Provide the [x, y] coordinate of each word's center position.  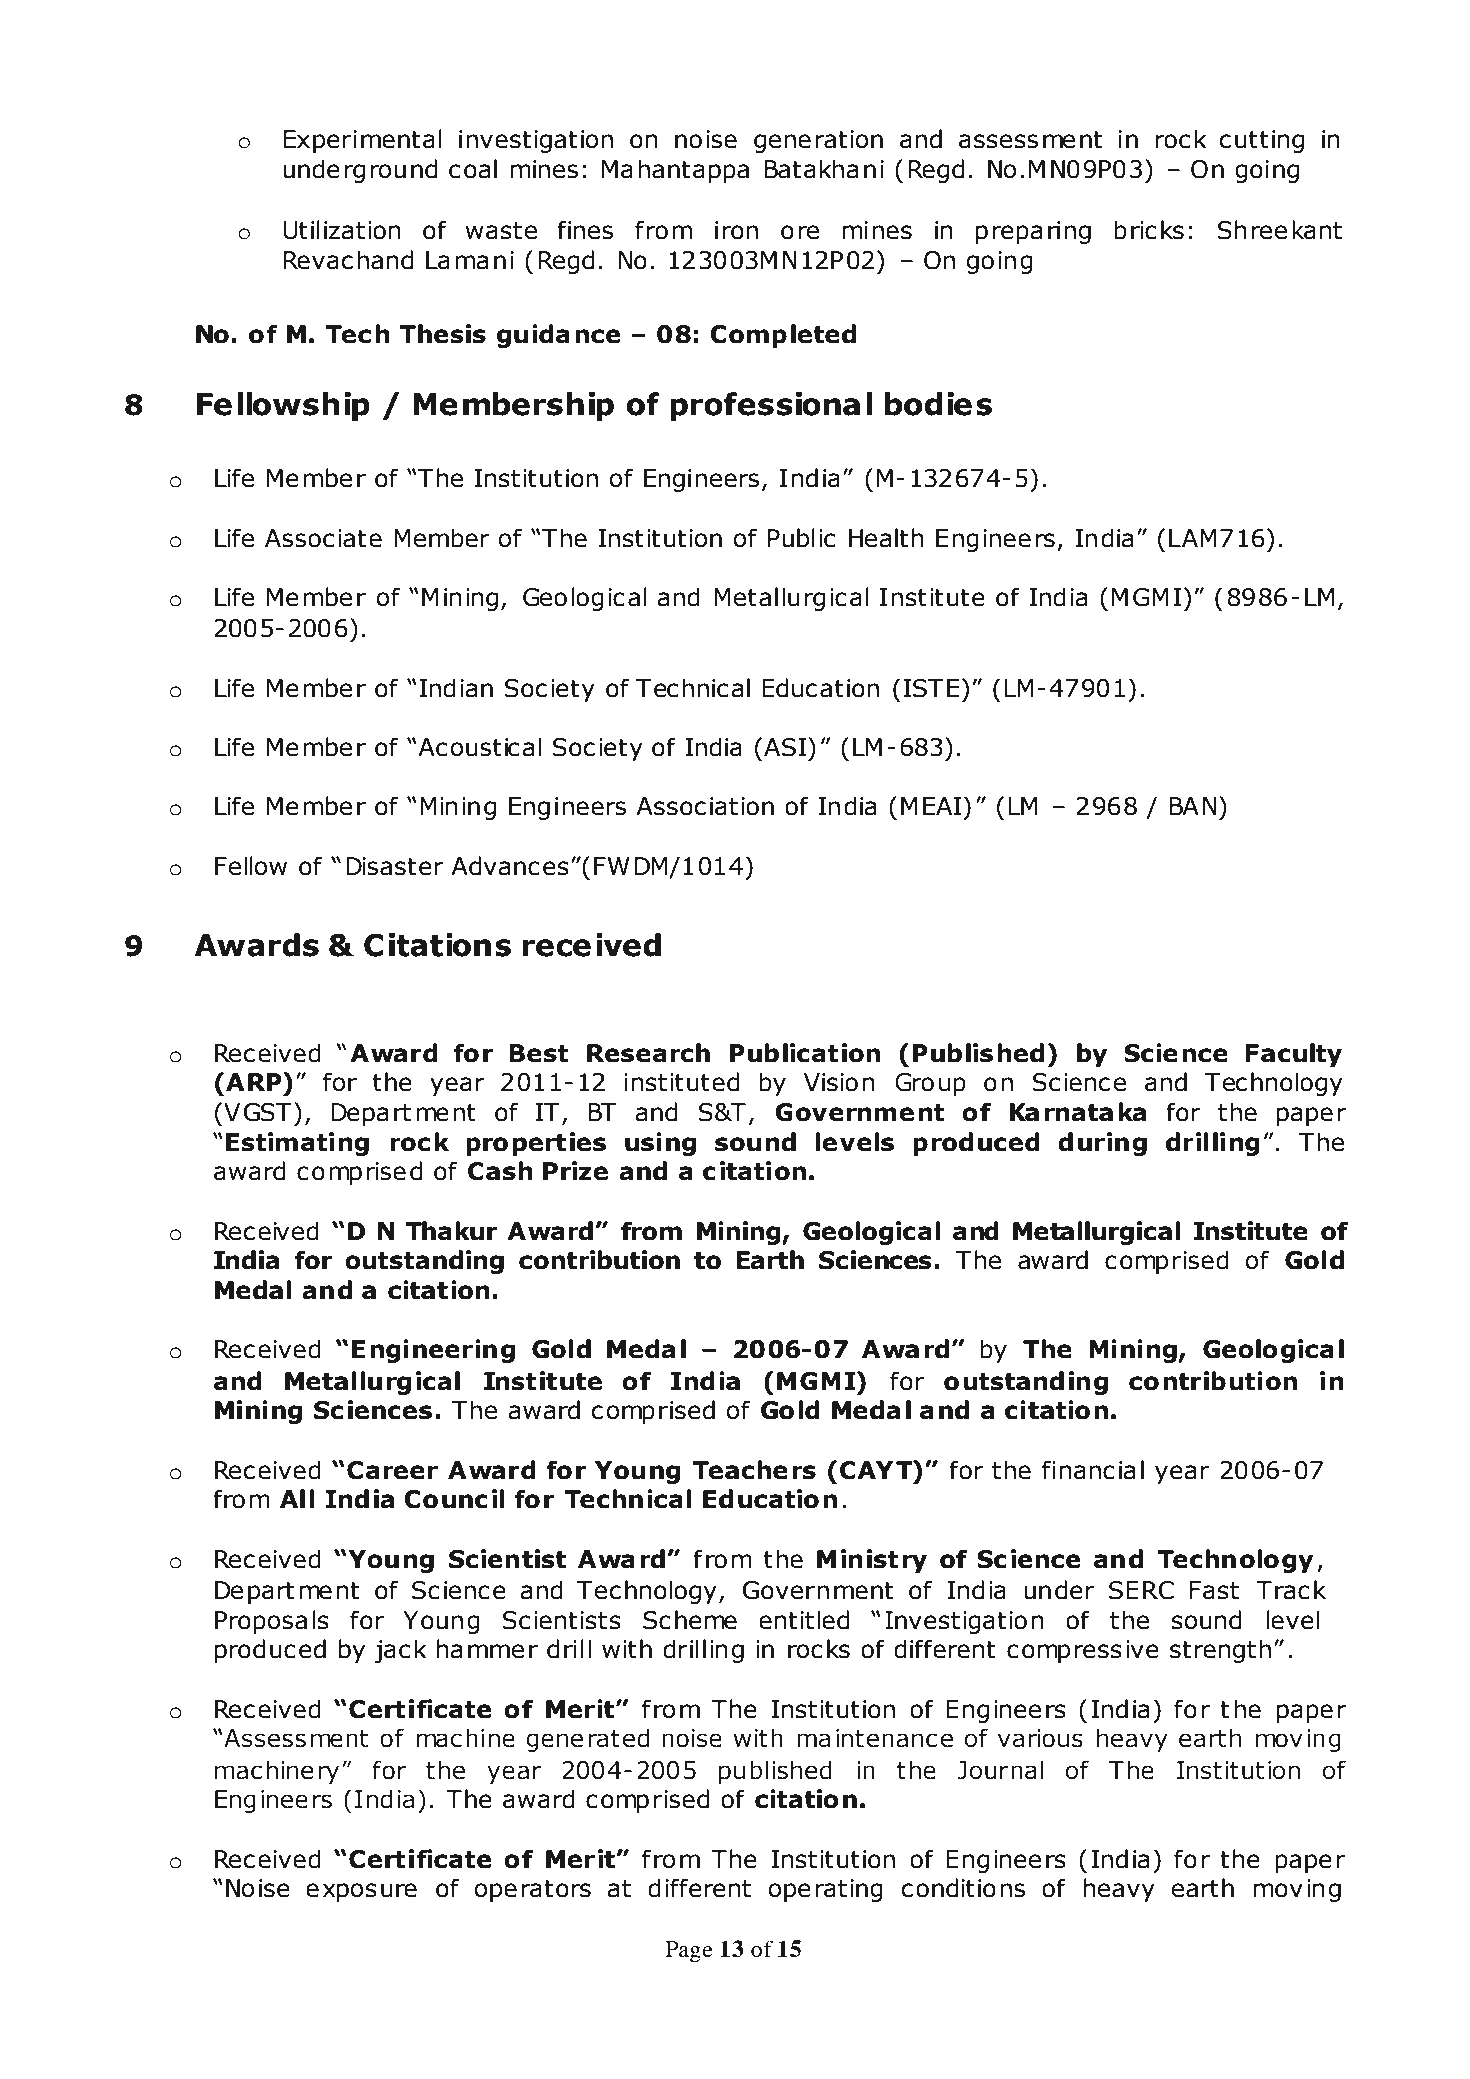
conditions [963, 1888]
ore [800, 232]
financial [1093, 1470]
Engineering [433, 1351]
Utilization [342, 230]
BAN [1193, 806]
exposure [361, 1892]
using [660, 1144]
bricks [1149, 230]
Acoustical [479, 747]
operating [825, 1890]
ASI [785, 747]
